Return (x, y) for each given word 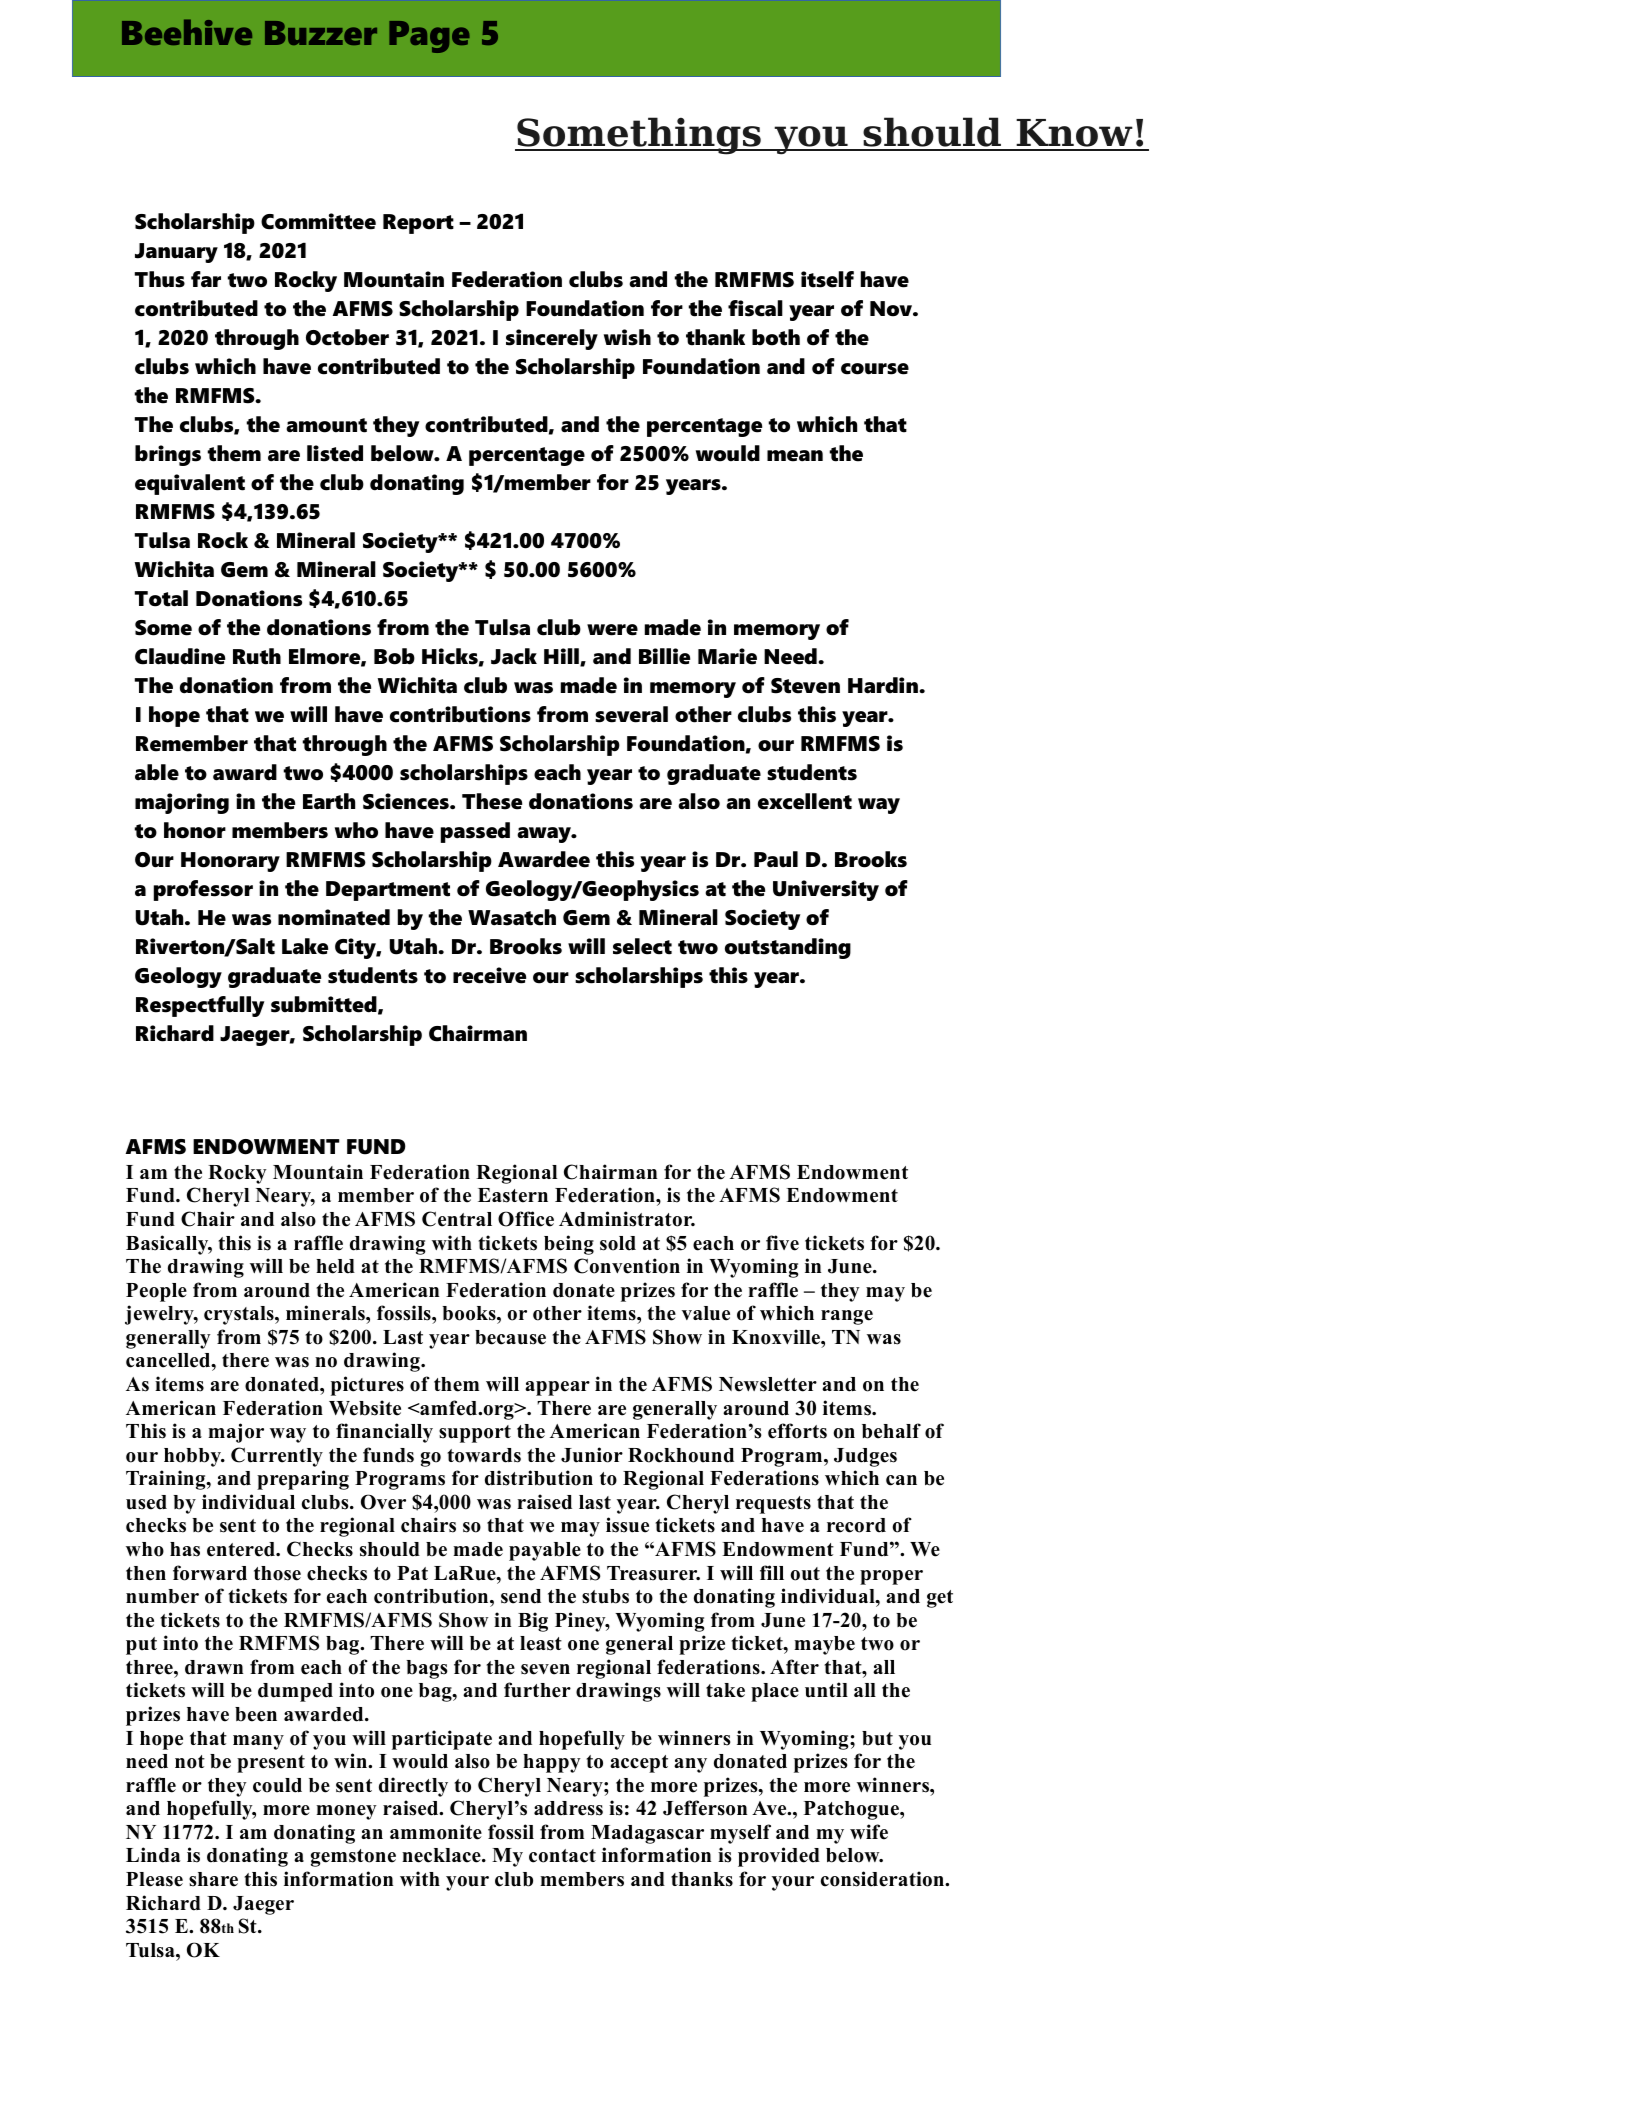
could (277, 1785)
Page (429, 37)
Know (1074, 134)
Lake (305, 946)
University (826, 890)
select (642, 946)
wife (869, 1832)
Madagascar (647, 1834)
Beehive (187, 32)
